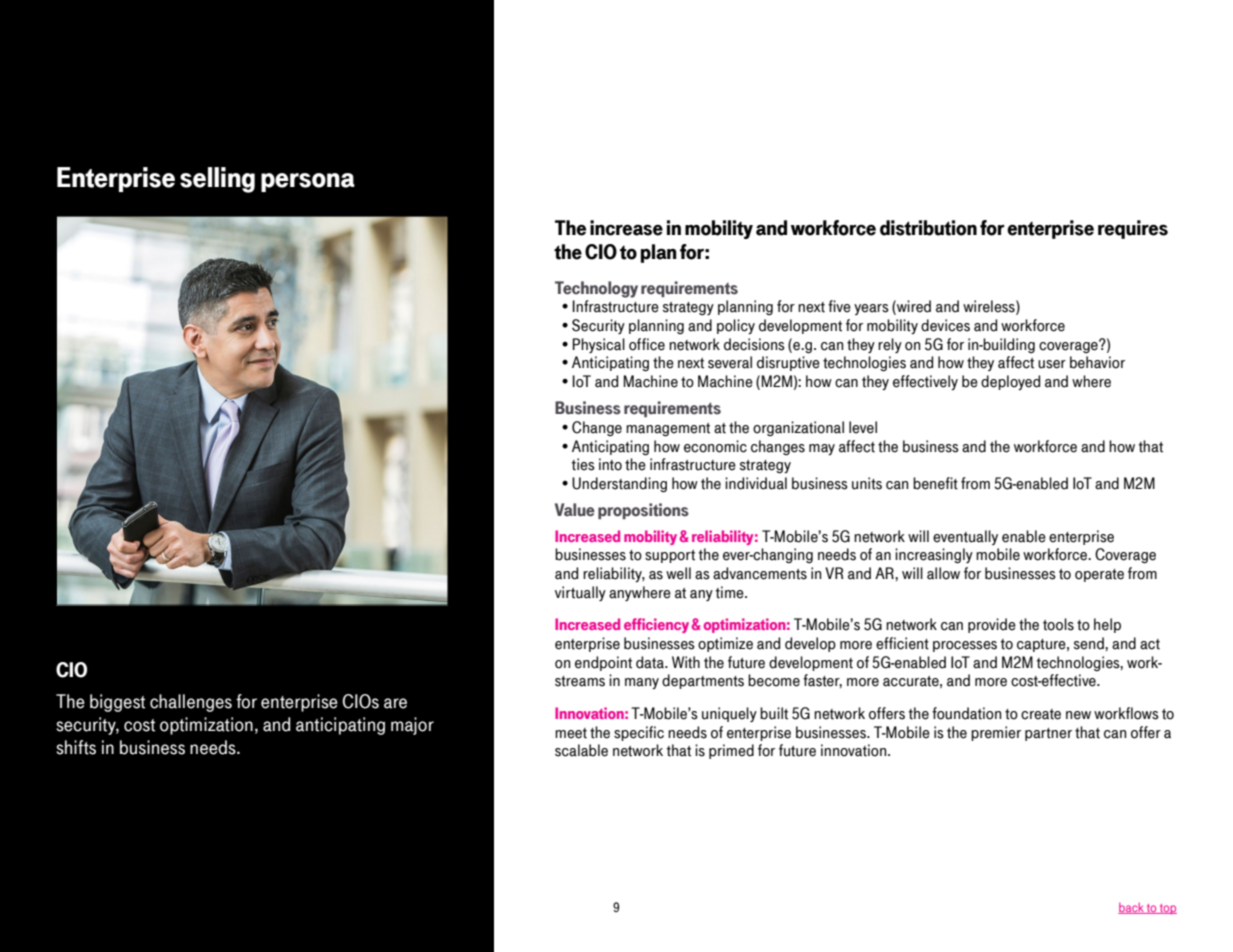  I want to click on ties, so click(583, 464).
